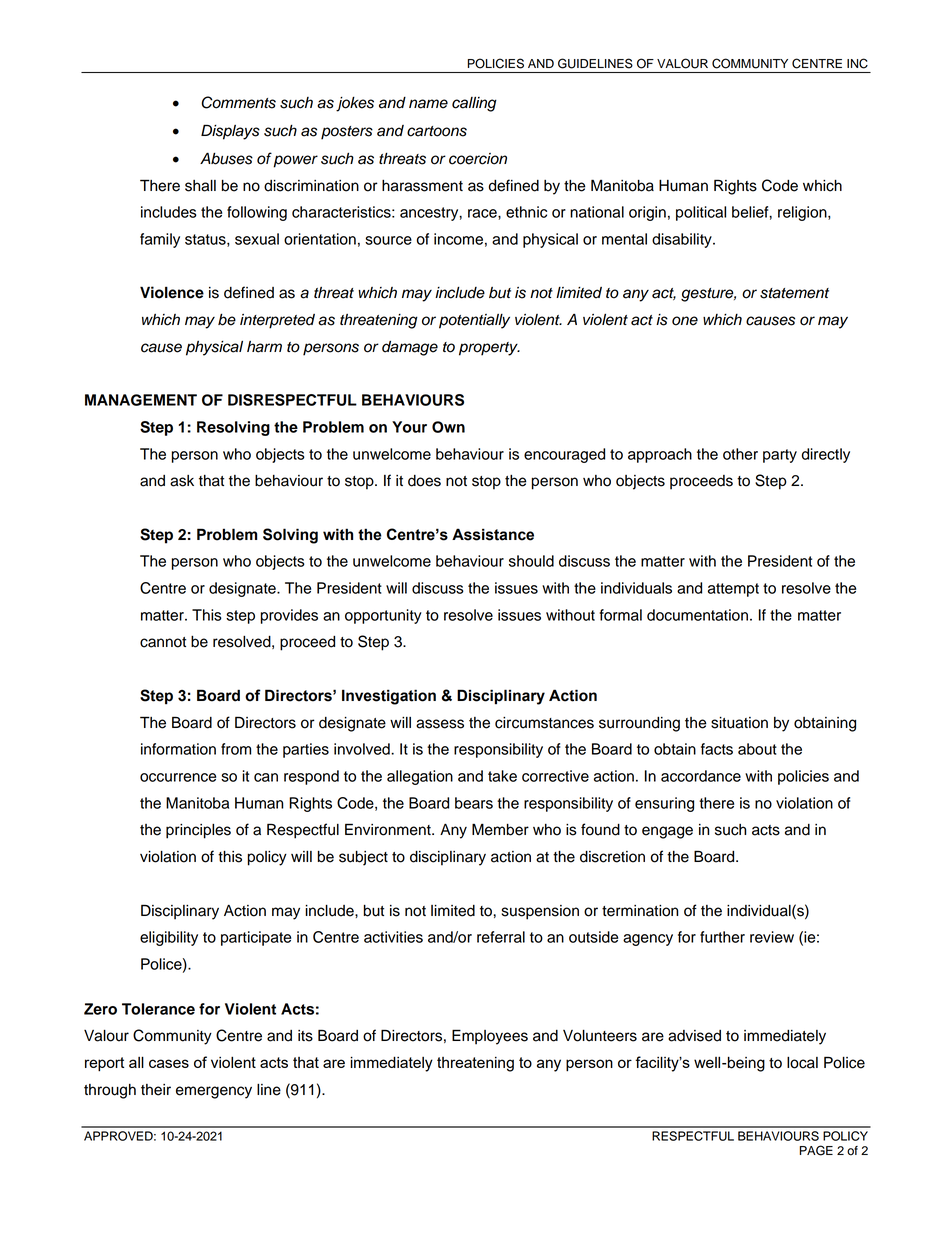 This screenshot has width=952, height=1233. Describe the element at coordinates (816, 1150) in the screenshot. I see `PAGE` at that location.
